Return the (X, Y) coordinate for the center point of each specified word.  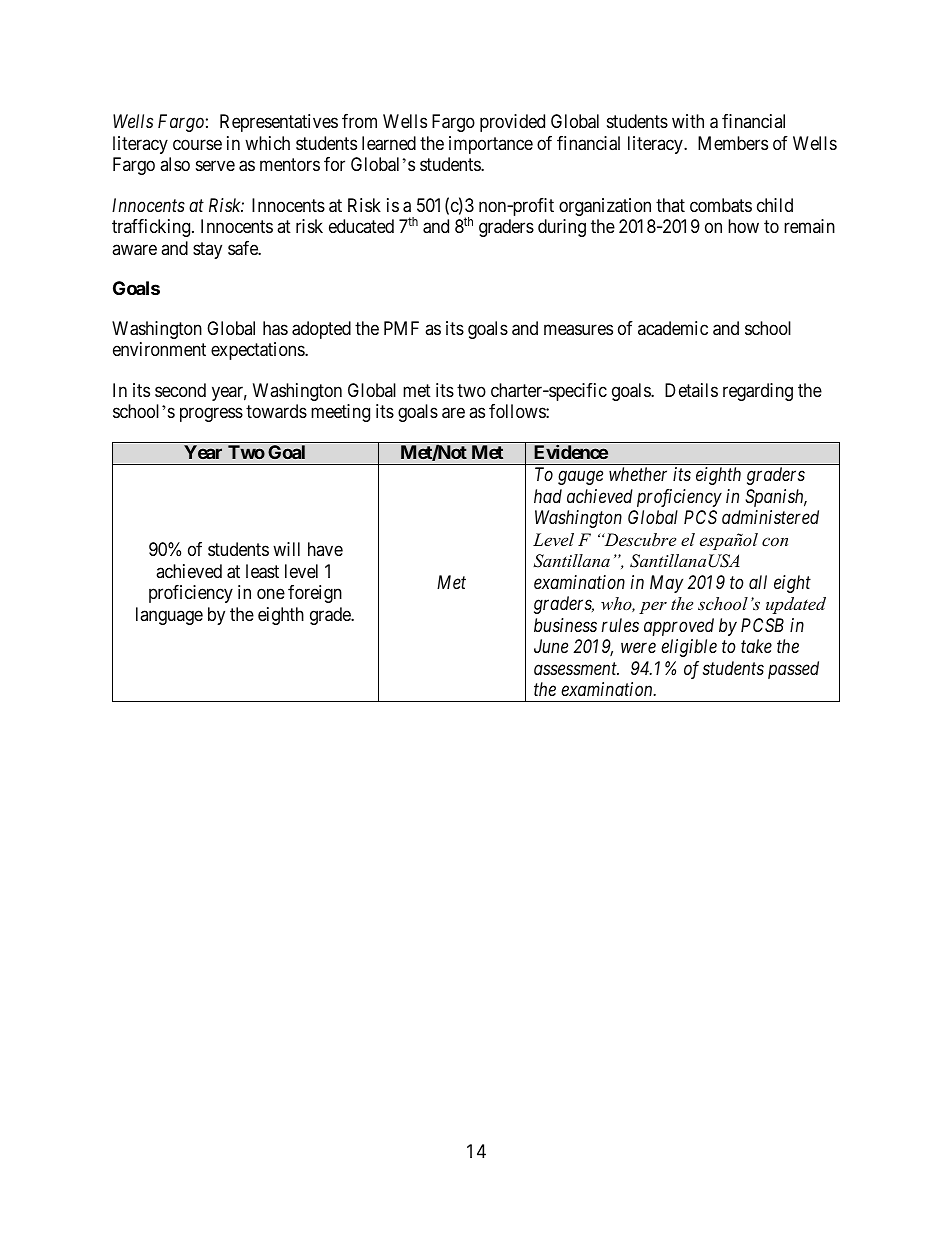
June (551, 646)
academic (673, 328)
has (275, 328)
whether (638, 474)
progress (211, 414)
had (548, 496)
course (197, 144)
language (169, 616)
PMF (401, 328)
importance (491, 145)
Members (733, 143)
